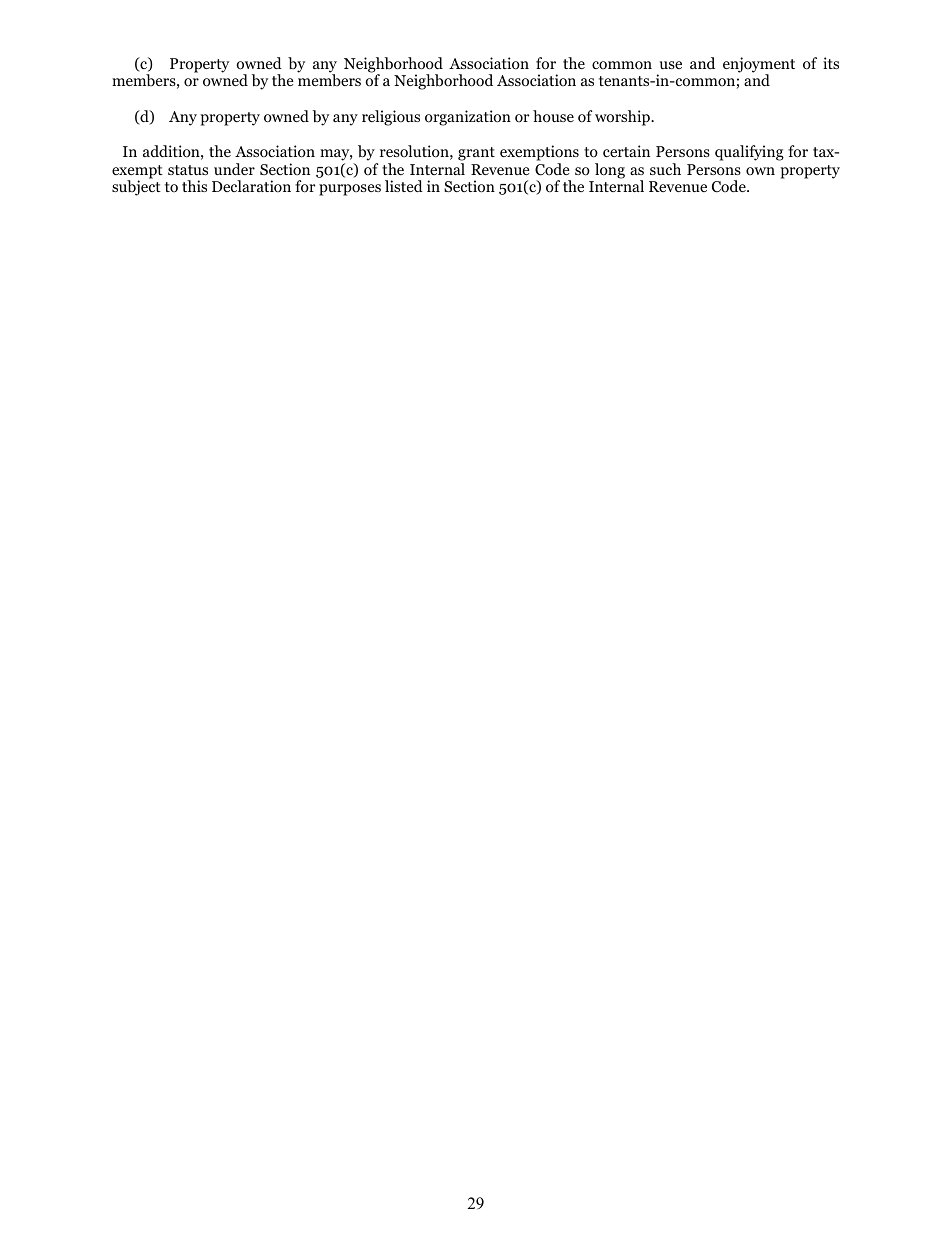 The height and width of the document is (1233, 952). What do you see at coordinates (553, 116) in the document?
I see `house` at bounding box center [553, 116].
